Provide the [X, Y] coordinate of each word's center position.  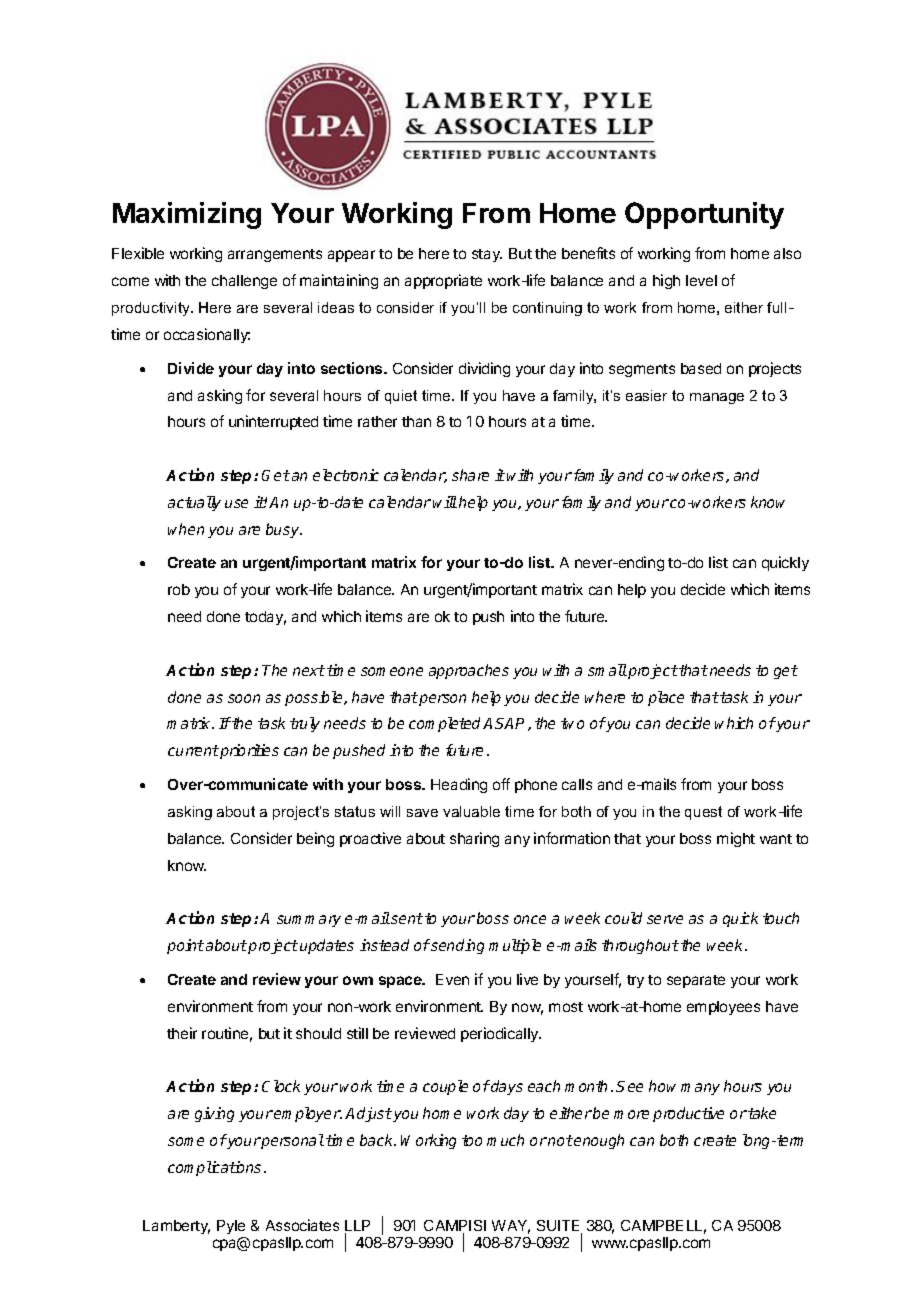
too [472, 1140]
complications [214, 1168]
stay [487, 255]
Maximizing [187, 215]
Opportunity [704, 215]
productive [688, 1114]
